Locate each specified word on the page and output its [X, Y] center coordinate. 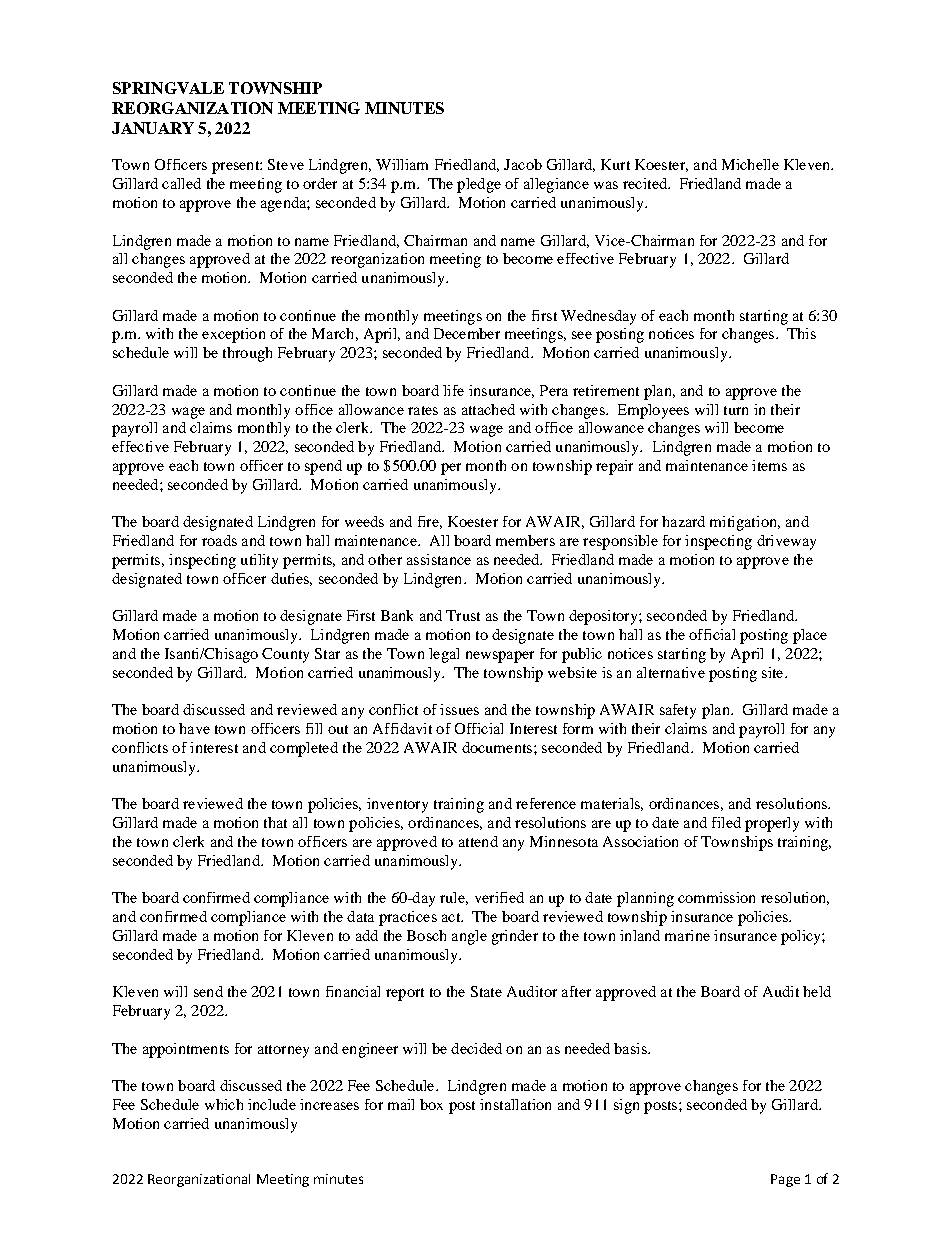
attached [488, 409]
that [275, 822]
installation [515, 1104]
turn [736, 410]
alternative [671, 672]
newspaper [500, 657]
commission [716, 897]
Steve [286, 164]
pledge [479, 185]
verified [499, 897]
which [224, 1104]
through [247, 354]
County [285, 655]
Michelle [750, 164]
